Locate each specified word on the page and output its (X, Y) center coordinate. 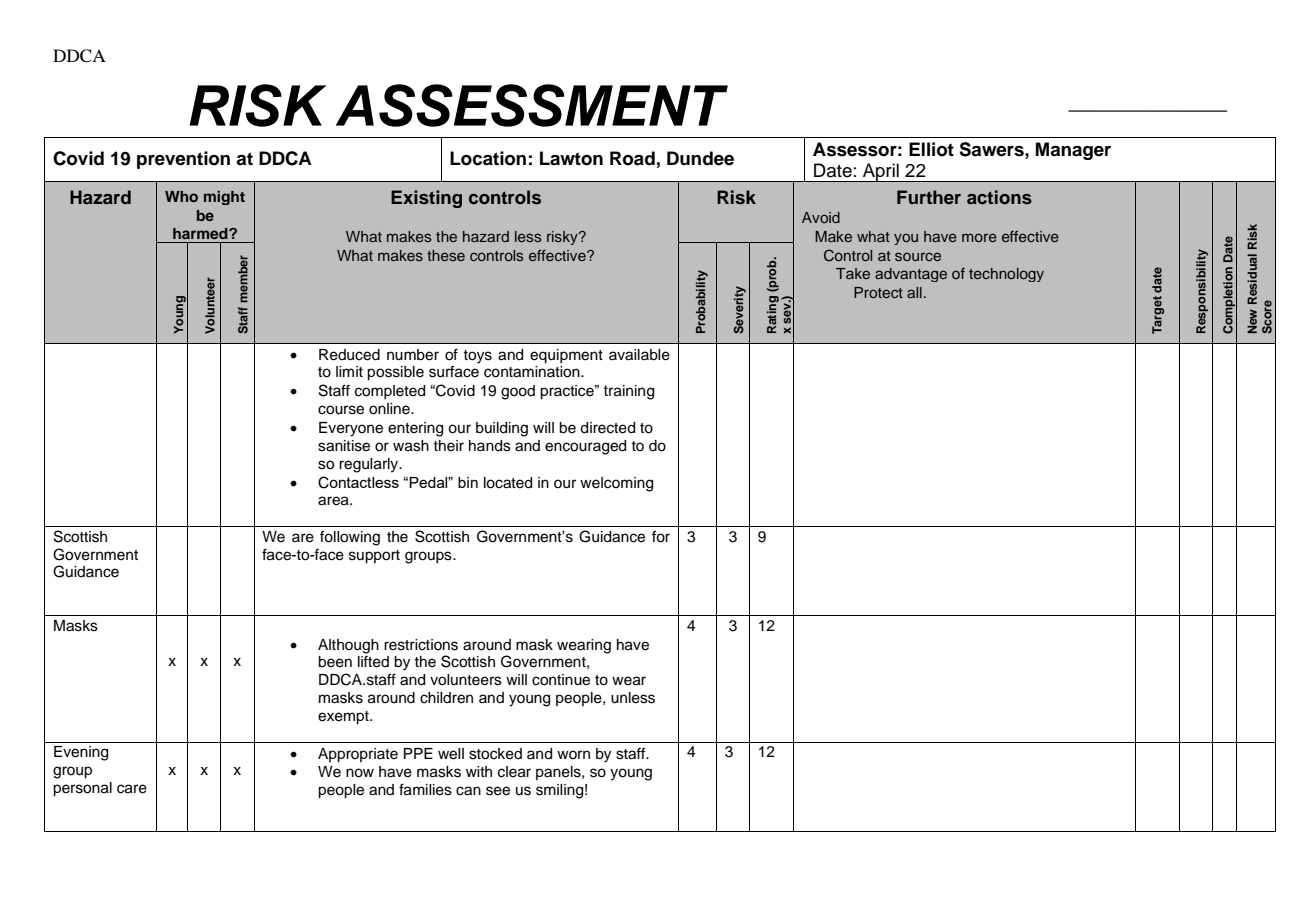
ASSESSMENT (532, 105)
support (374, 557)
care (132, 789)
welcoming (616, 484)
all (914, 292)
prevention (183, 160)
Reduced (349, 355)
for (661, 536)
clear (514, 772)
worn (573, 754)
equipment (566, 356)
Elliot (931, 149)
